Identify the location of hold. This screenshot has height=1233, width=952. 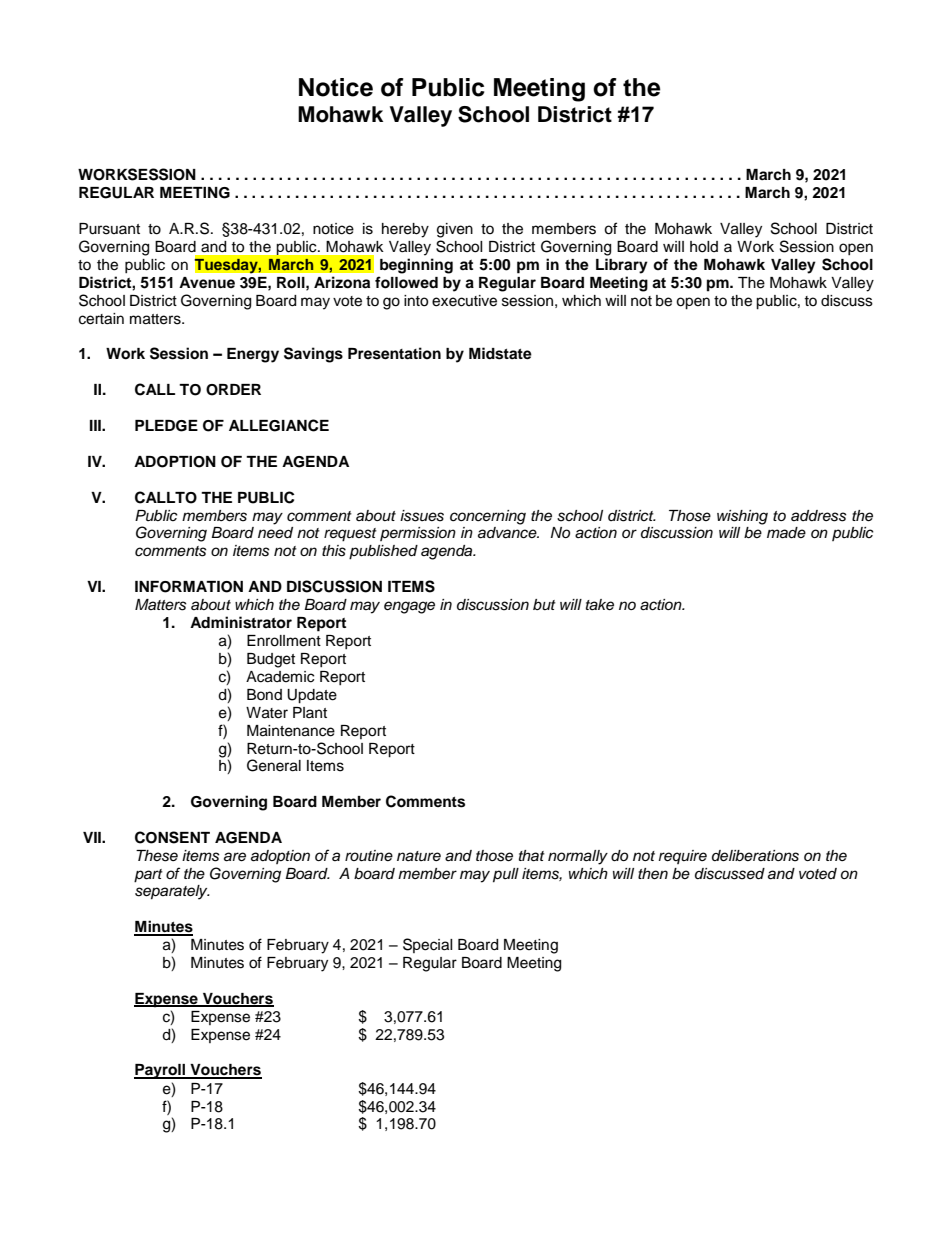
(704, 247).
